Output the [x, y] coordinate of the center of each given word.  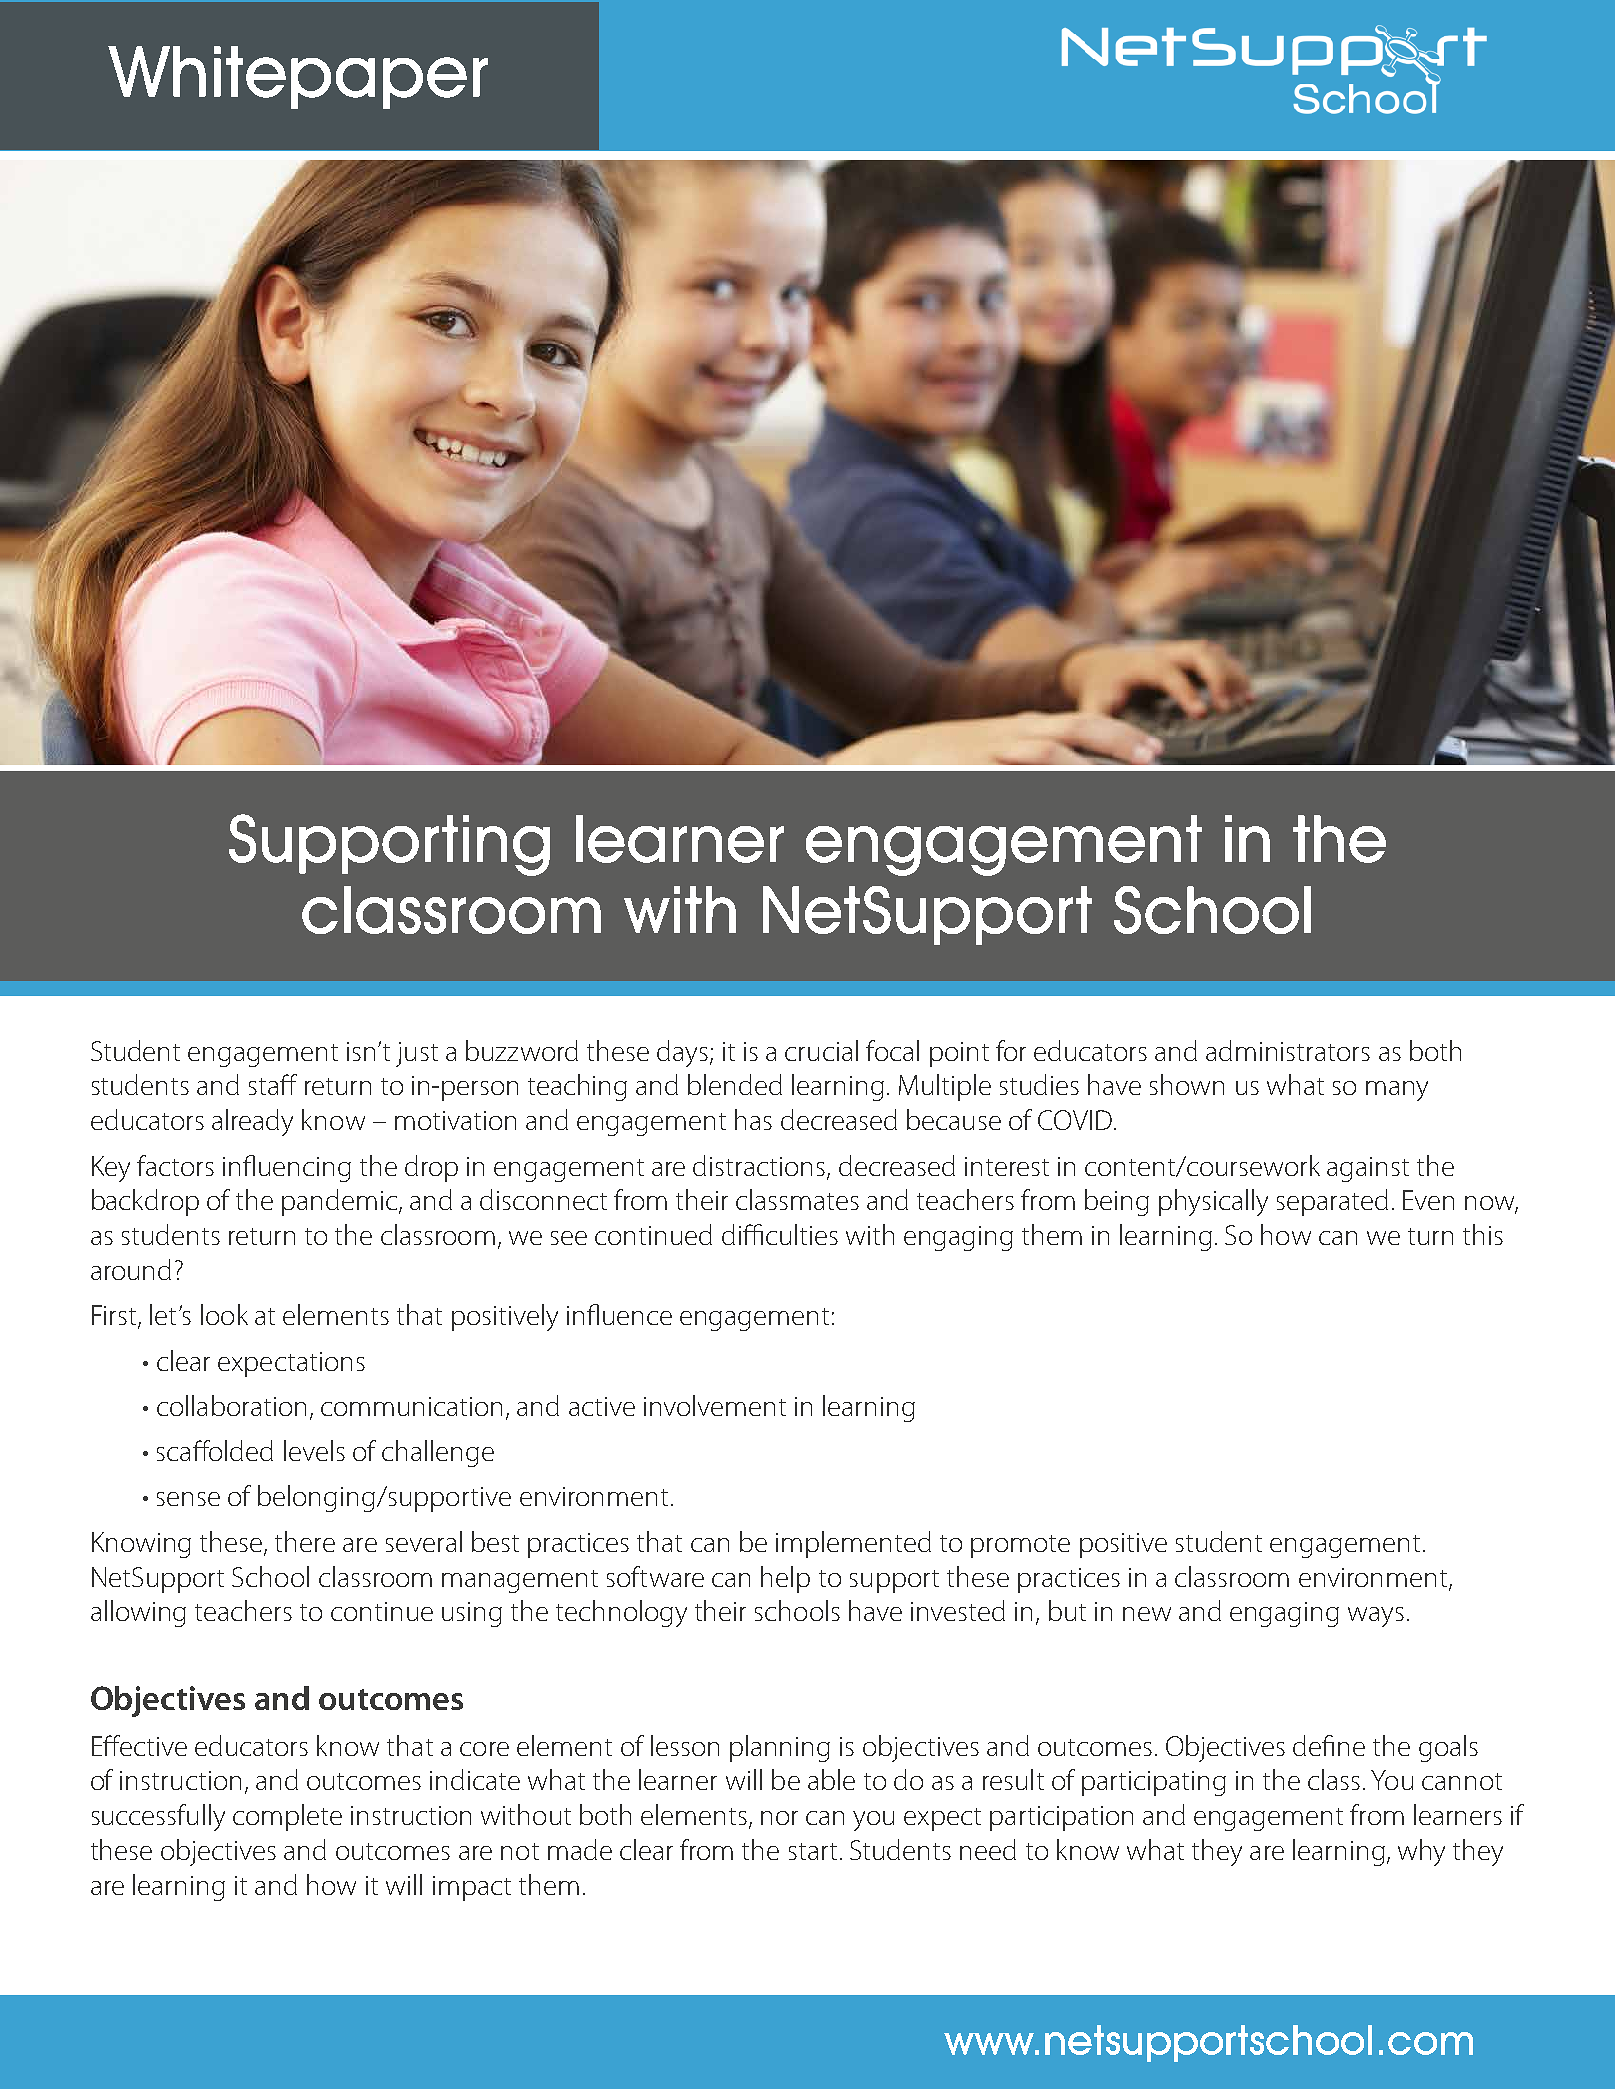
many [1397, 1091]
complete [287, 1817]
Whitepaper [298, 77]
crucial [821, 1050]
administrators [1288, 1050]
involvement [715, 1405]
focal [892, 1050]
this [1483, 1234]
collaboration [231, 1405]
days [682, 1053]
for [1011, 1050]
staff [273, 1084]
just [417, 1054]
